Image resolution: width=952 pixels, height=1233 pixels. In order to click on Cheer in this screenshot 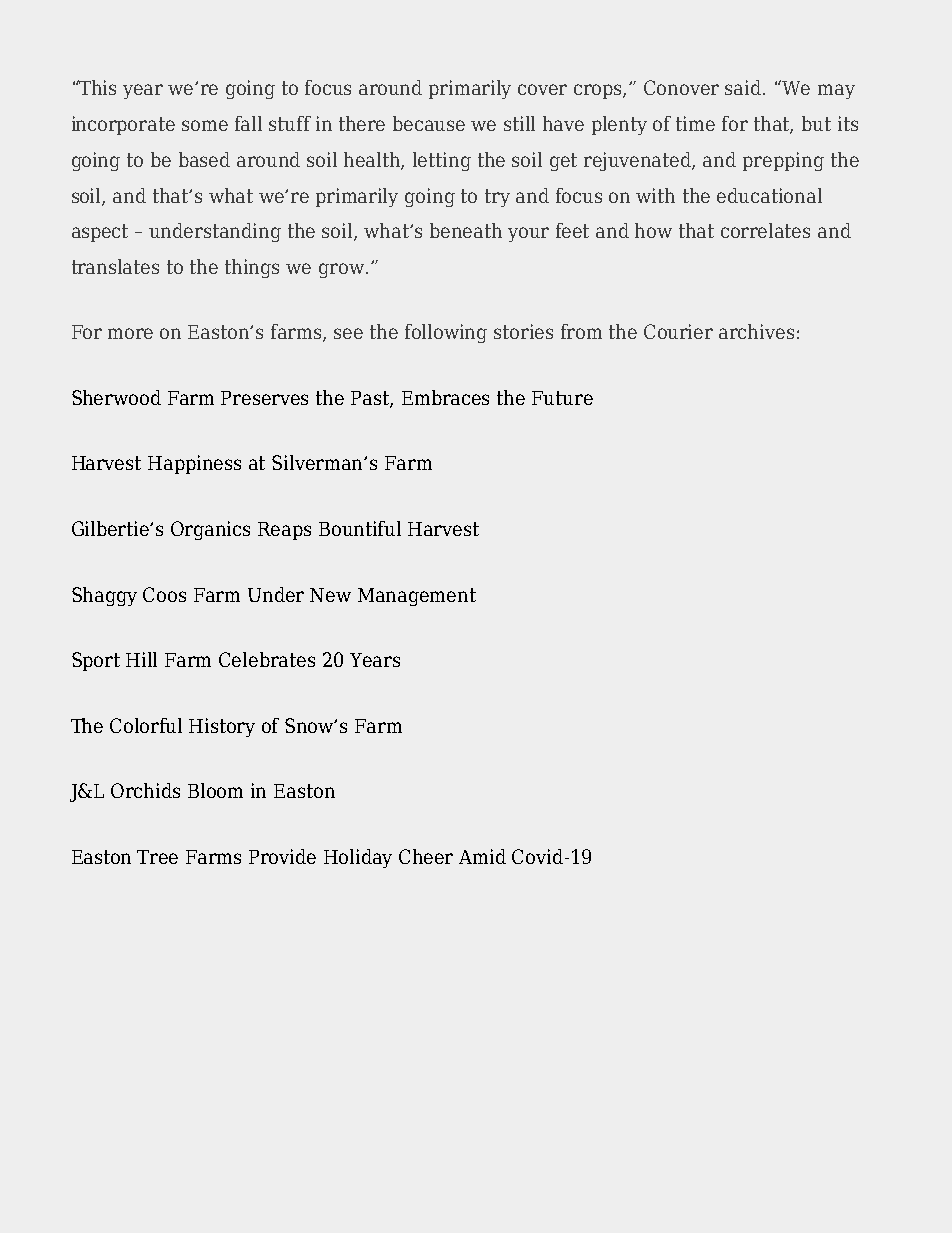, I will do `click(426, 856)`.
